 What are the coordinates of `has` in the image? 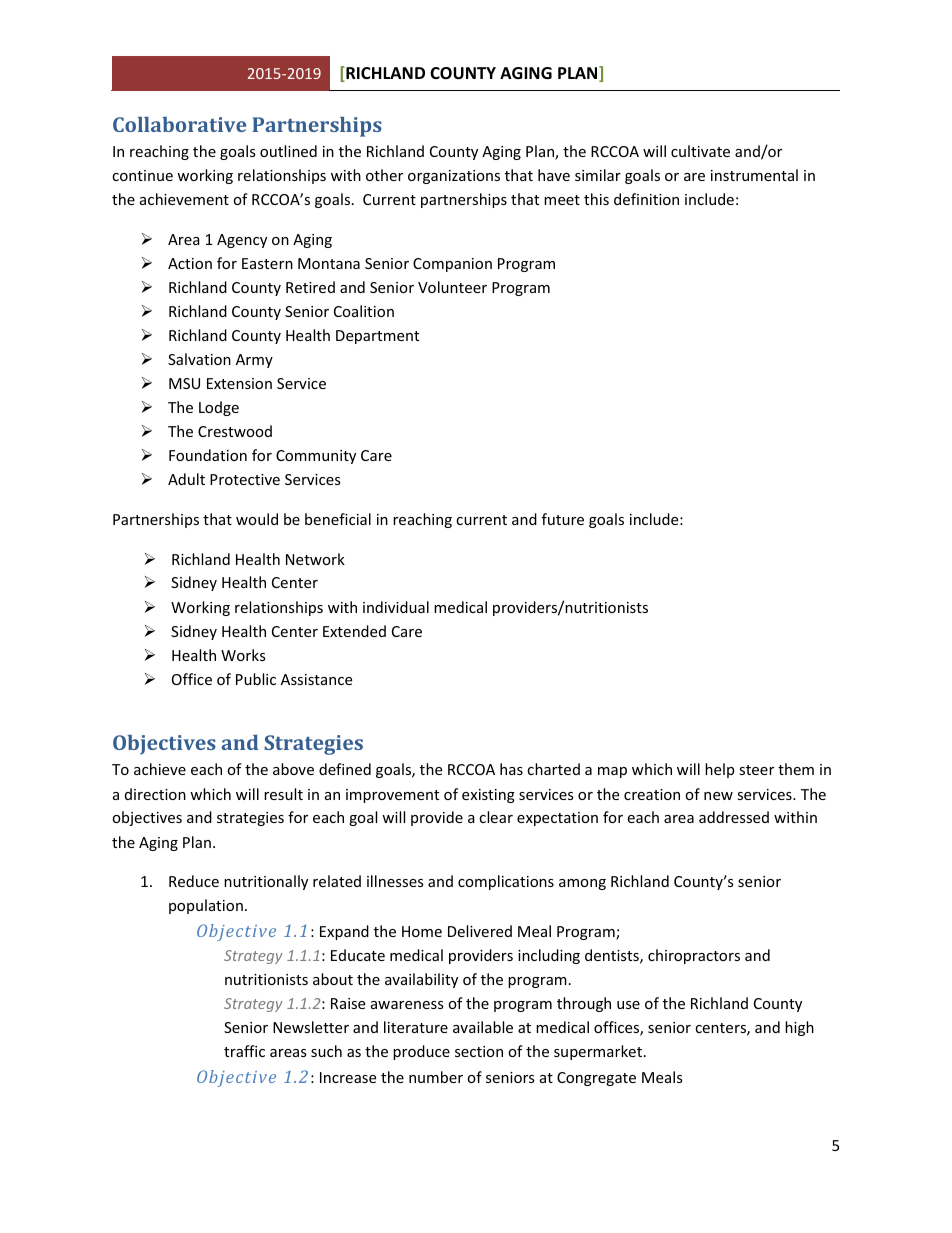 It's located at (511, 769).
